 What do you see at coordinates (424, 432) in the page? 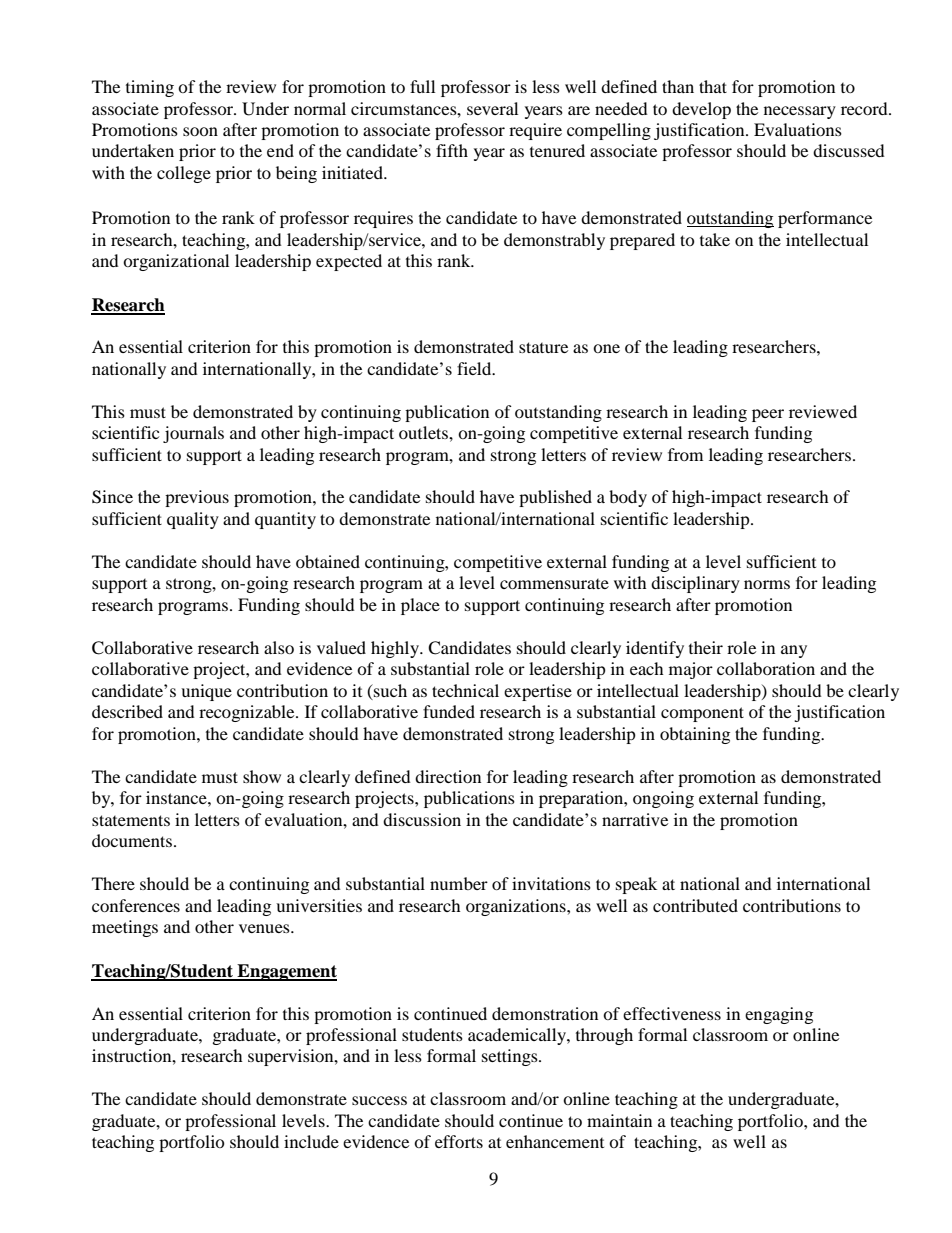
I see `outlets` at bounding box center [424, 432].
